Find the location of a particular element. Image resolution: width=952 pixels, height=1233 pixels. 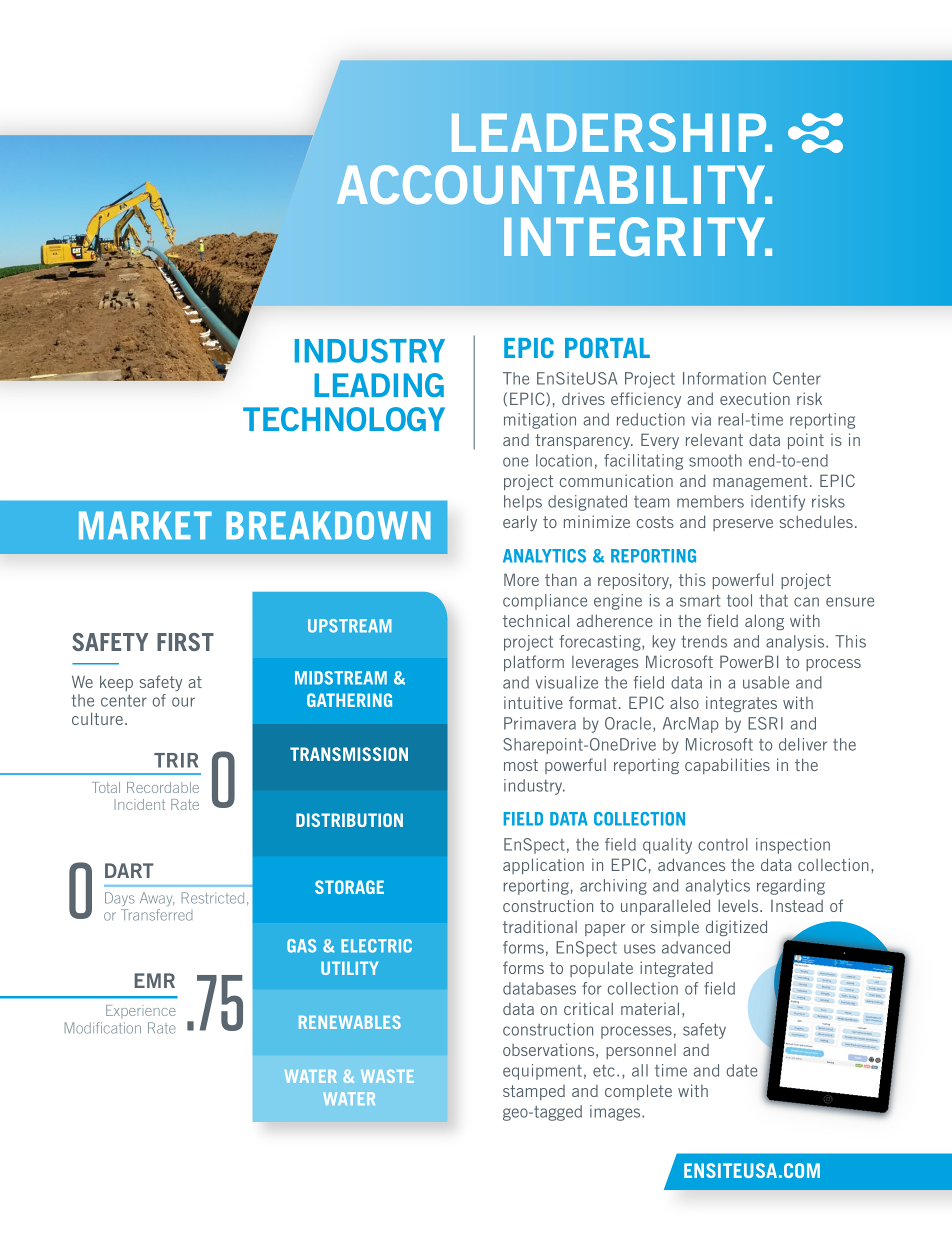

TECHNOLOGY is located at coordinates (344, 419).
